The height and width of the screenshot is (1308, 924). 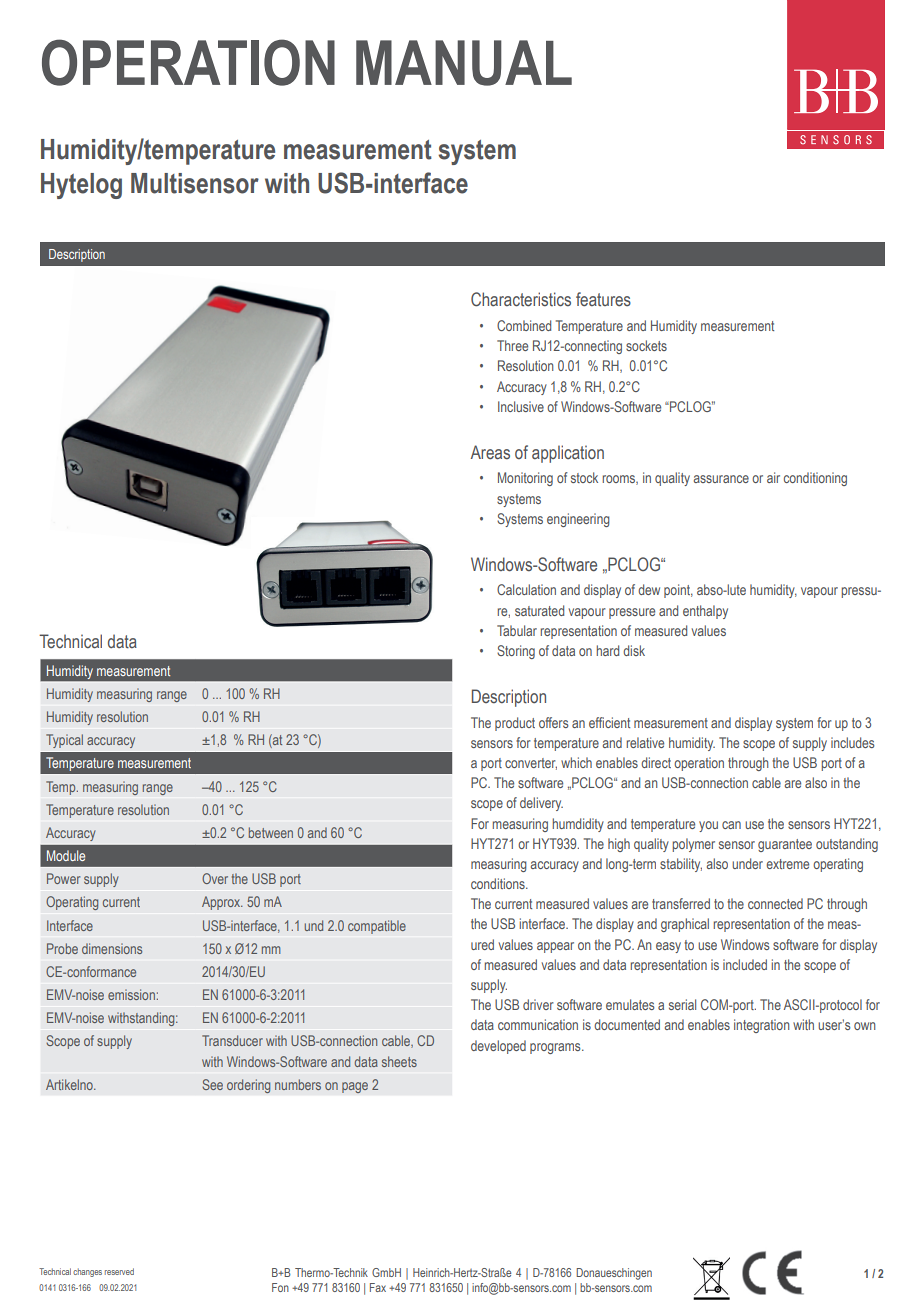 I want to click on Storing, so click(x=516, y=652).
